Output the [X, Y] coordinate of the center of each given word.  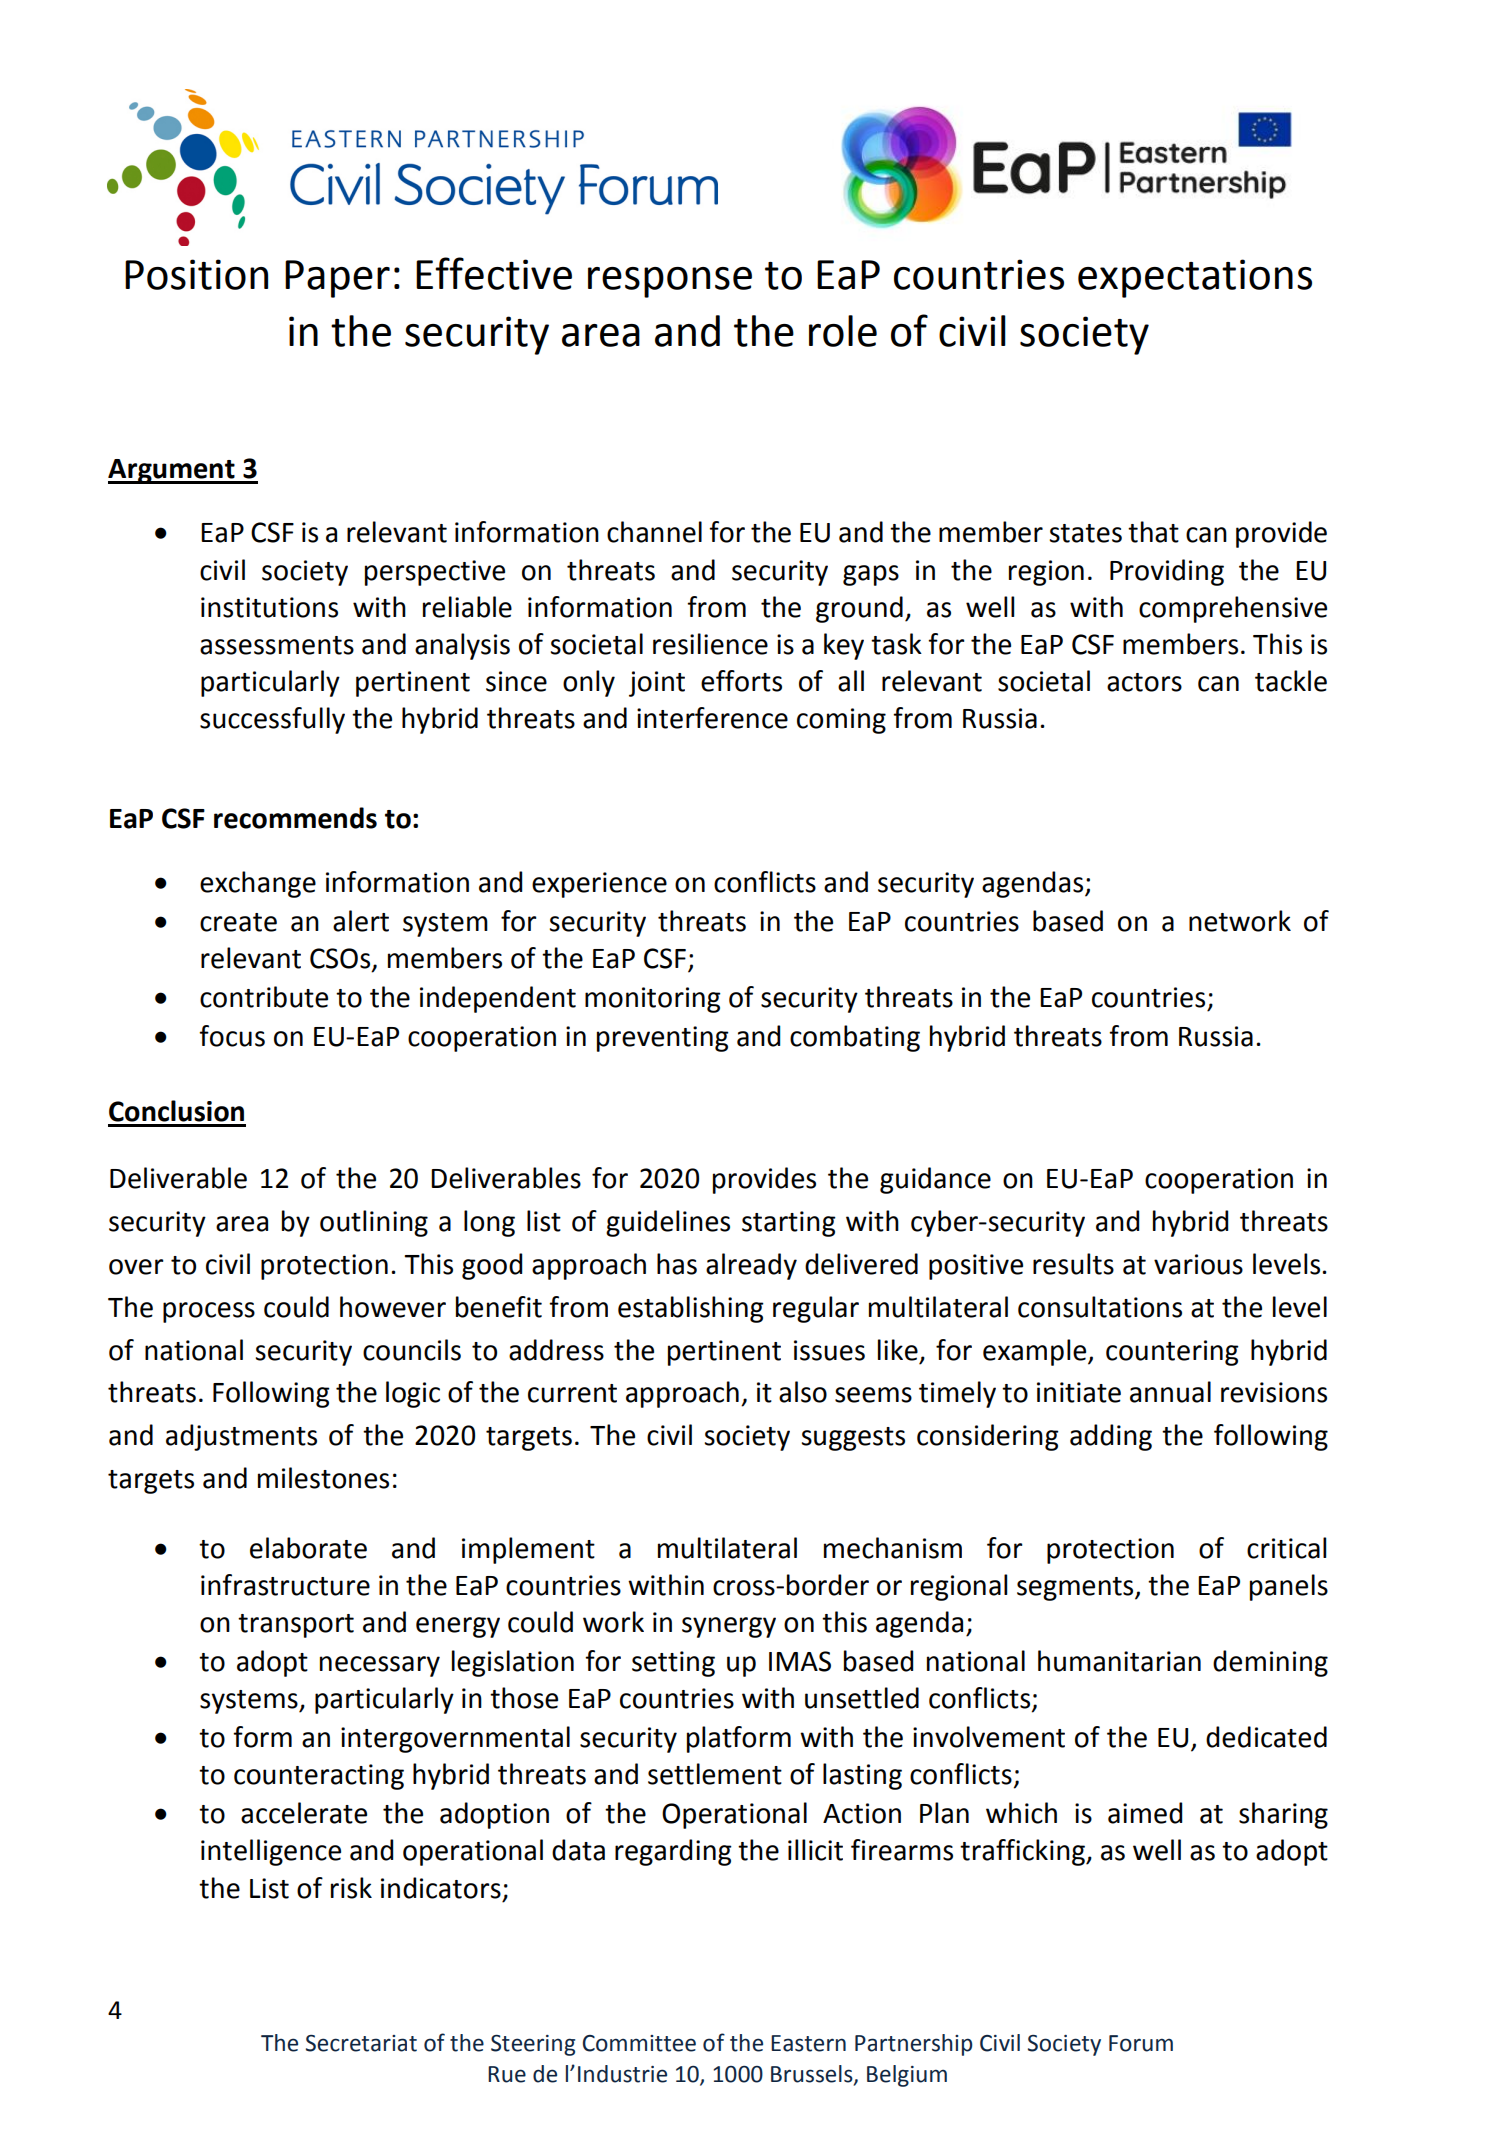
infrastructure [285, 1585]
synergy [729, 1627]
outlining [374, 1223]
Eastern [808, 2043]
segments [1076, 1589]
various [1198, 1264]
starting [789, 1224]
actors [1144, 682]
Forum [1141, 2043]
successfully [272, 720]
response [670, 282]
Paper [337, 279]
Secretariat [361, 2043]
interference [712, 718]
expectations [1195, 278]
